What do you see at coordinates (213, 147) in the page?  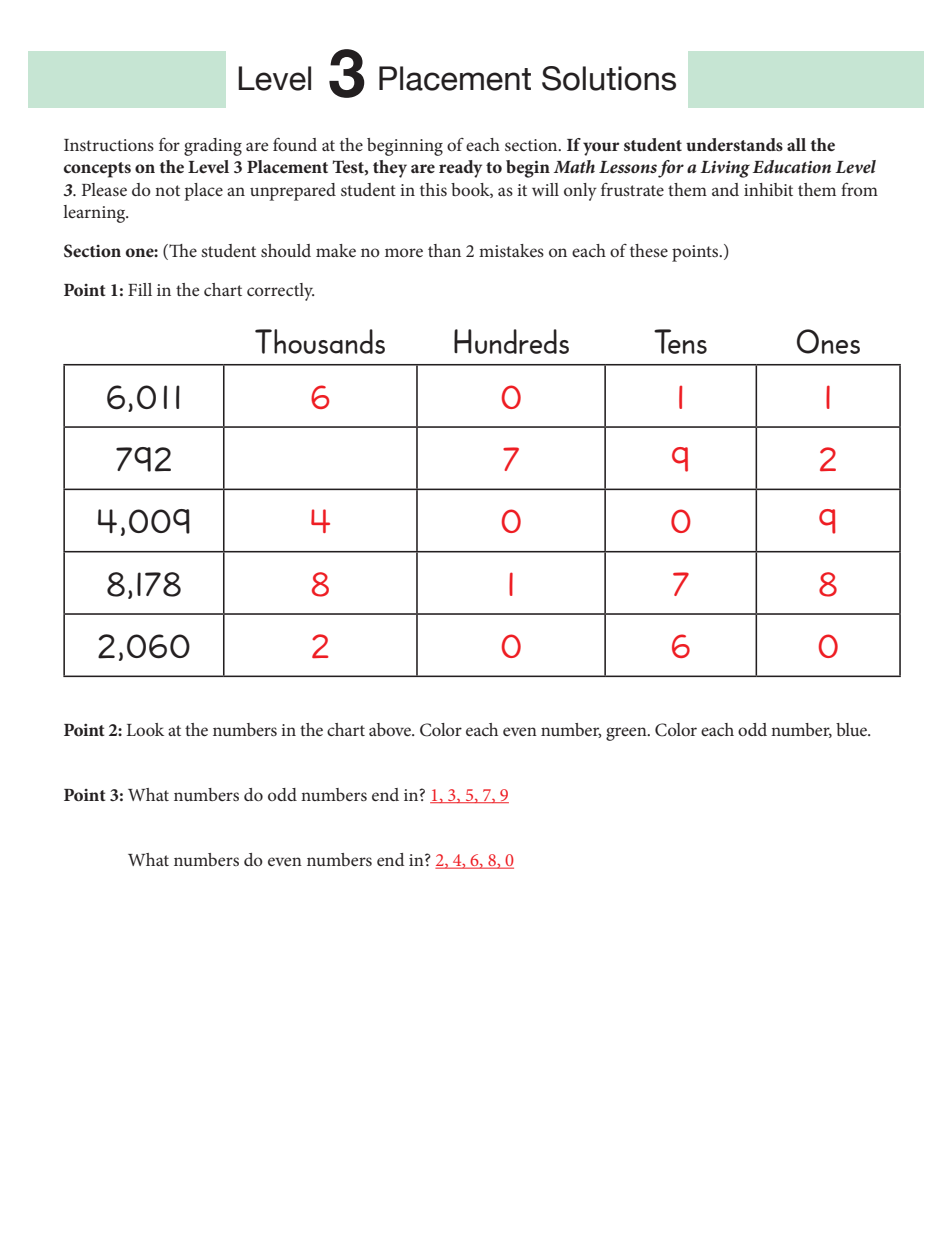 I see `grading` at bounding box center [213, 147].
